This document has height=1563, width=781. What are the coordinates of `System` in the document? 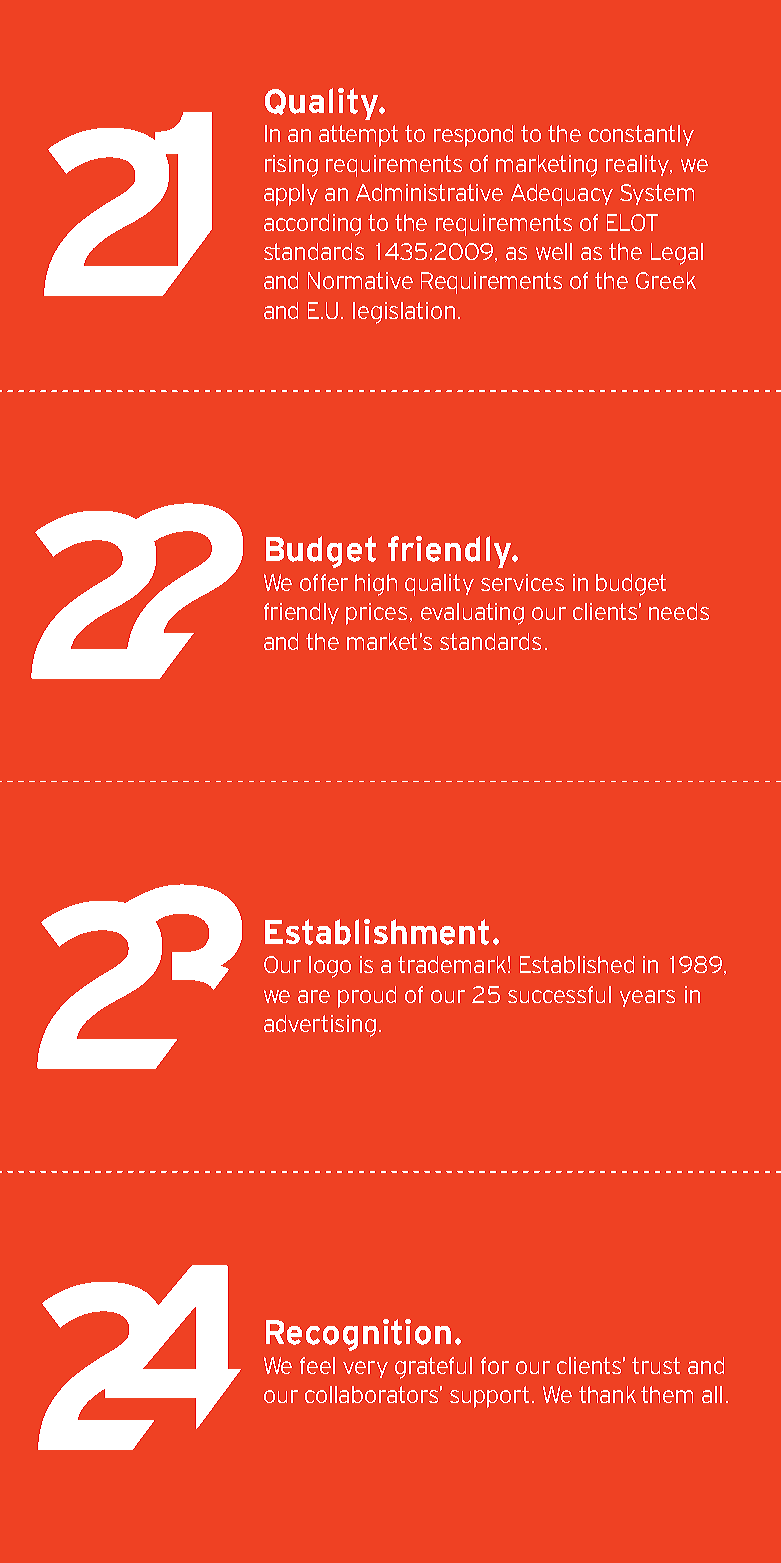 It's located at (657, 194).
